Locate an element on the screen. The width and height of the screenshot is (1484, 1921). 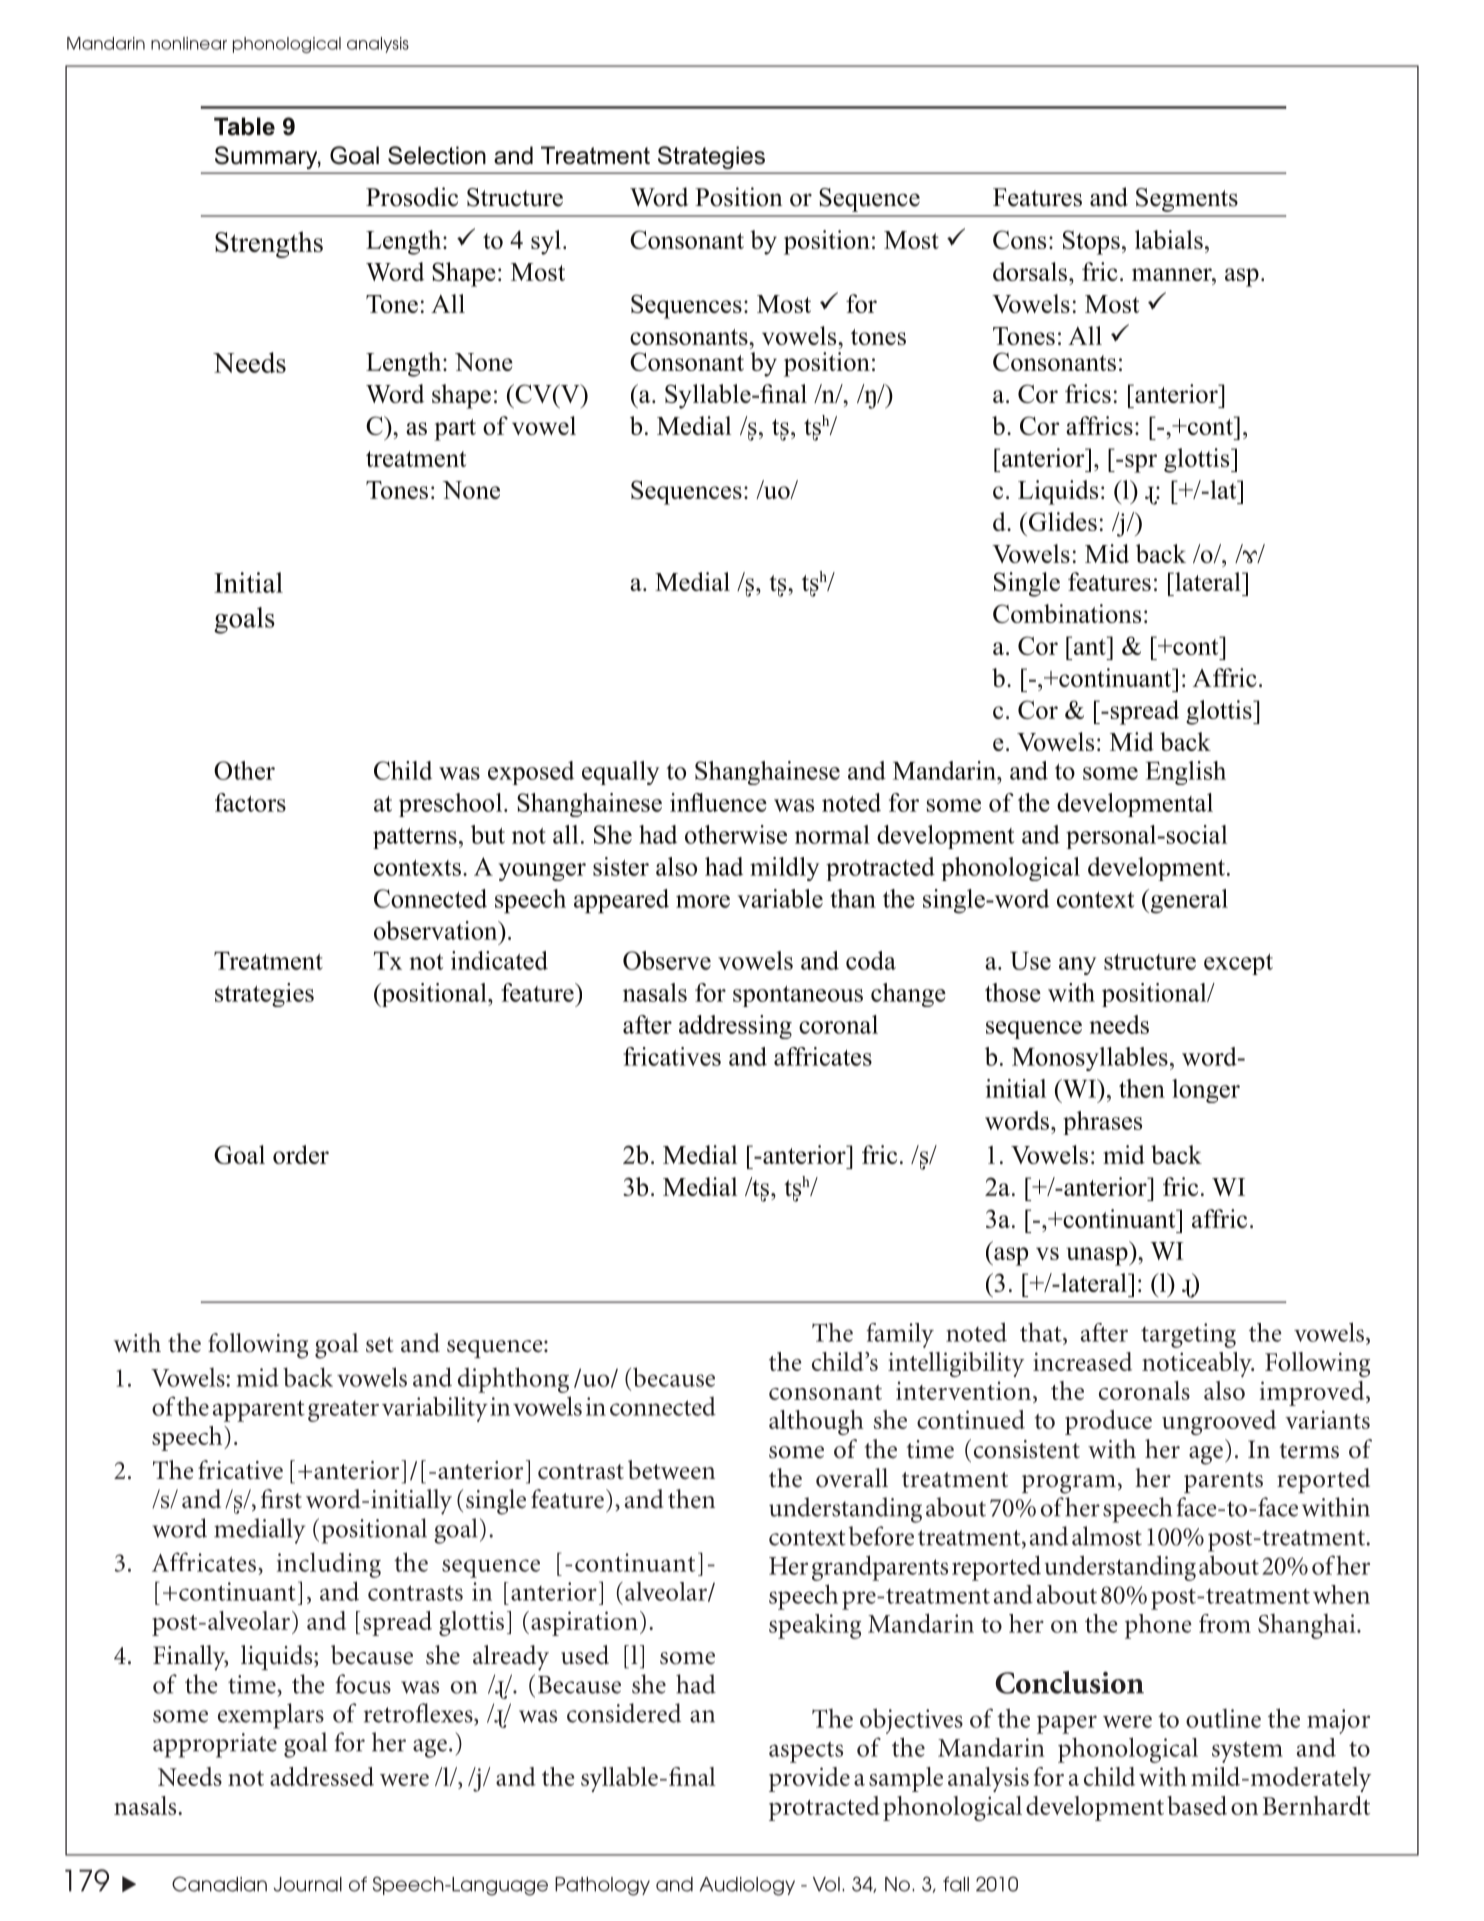
Table is located at coordinates (244, 126).
